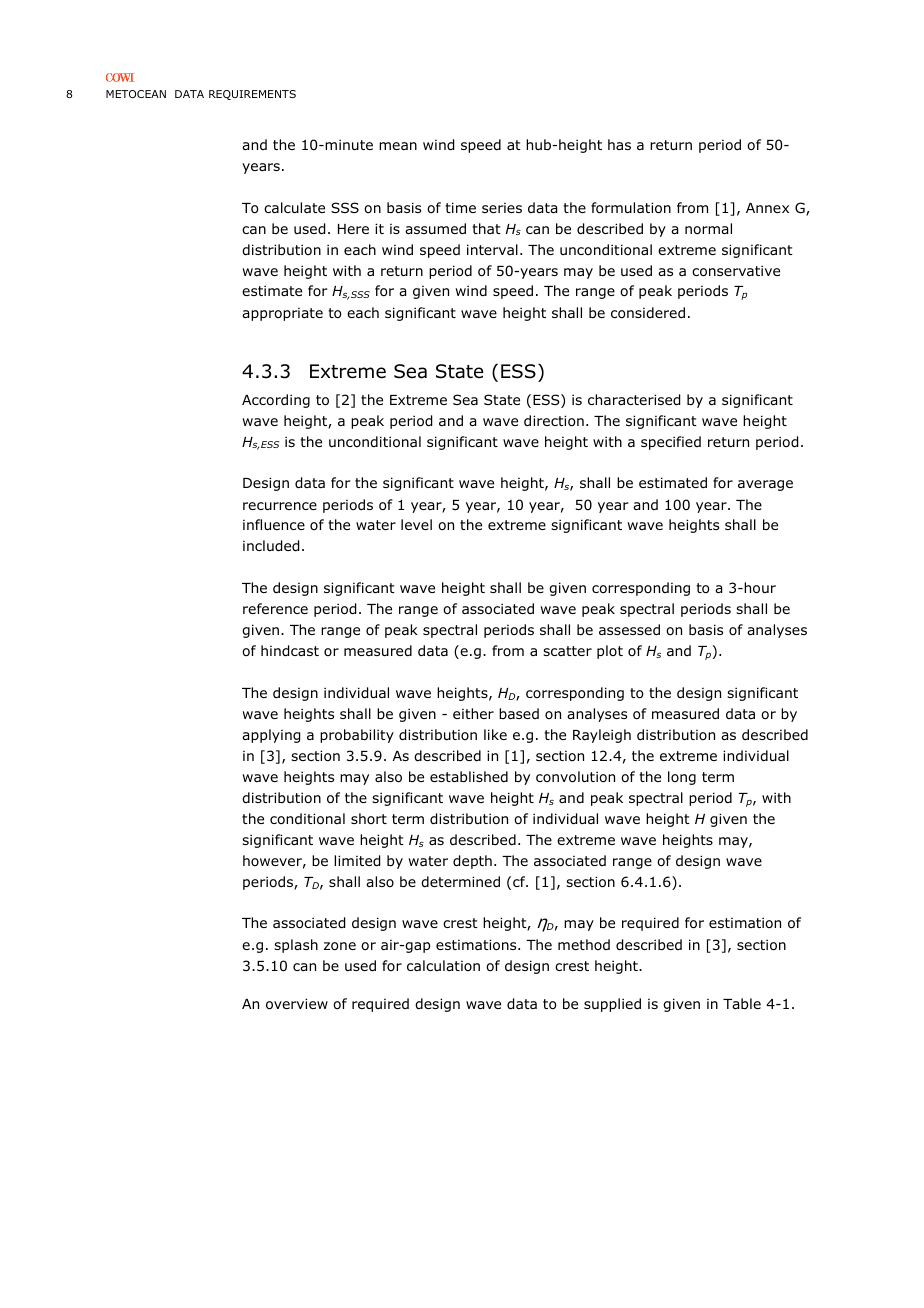  I want to click on has, so click(619, 144).
